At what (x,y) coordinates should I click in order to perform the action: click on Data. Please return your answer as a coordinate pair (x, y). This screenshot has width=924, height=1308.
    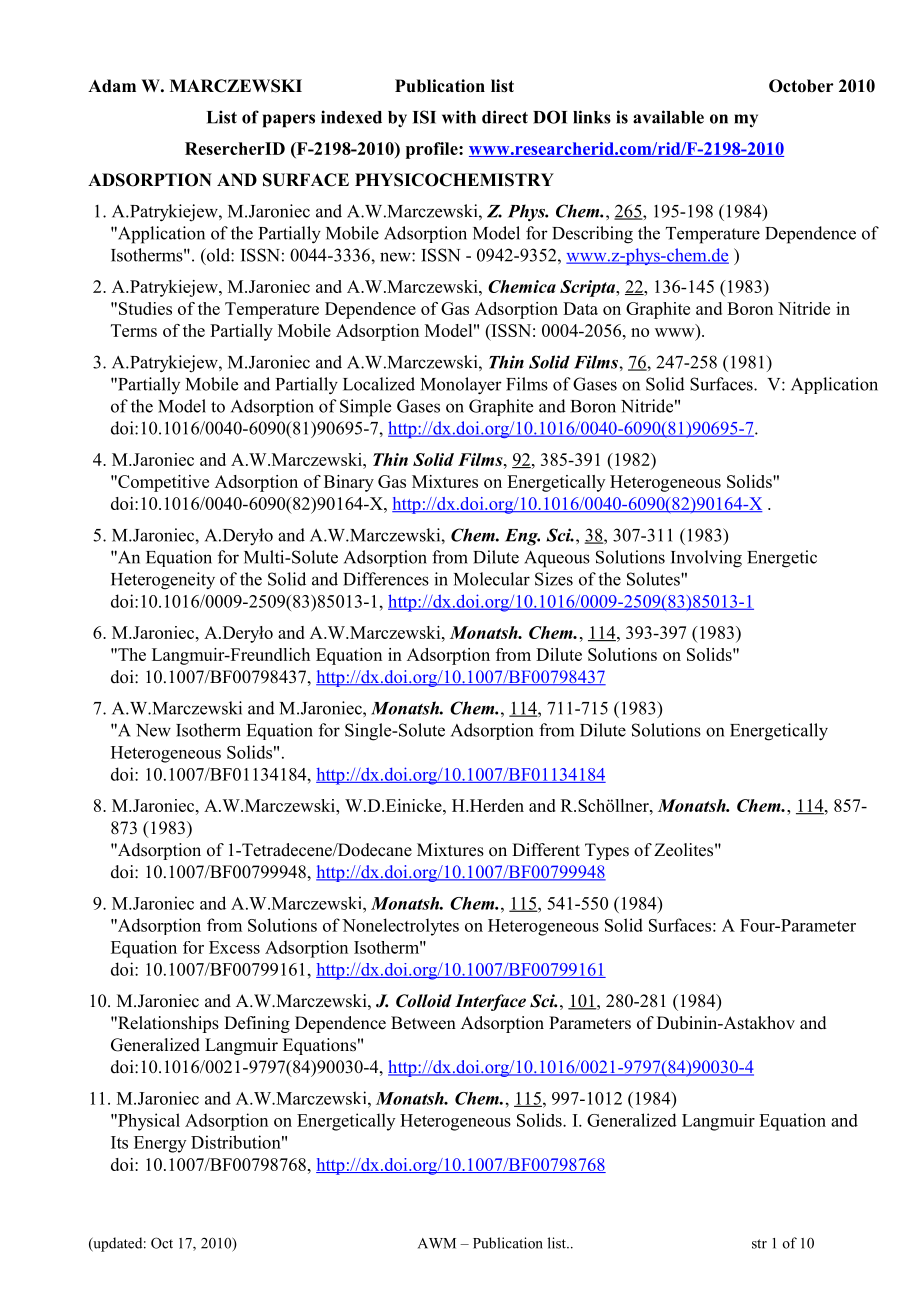
    Looking at the image, I should click on (580, 308).
